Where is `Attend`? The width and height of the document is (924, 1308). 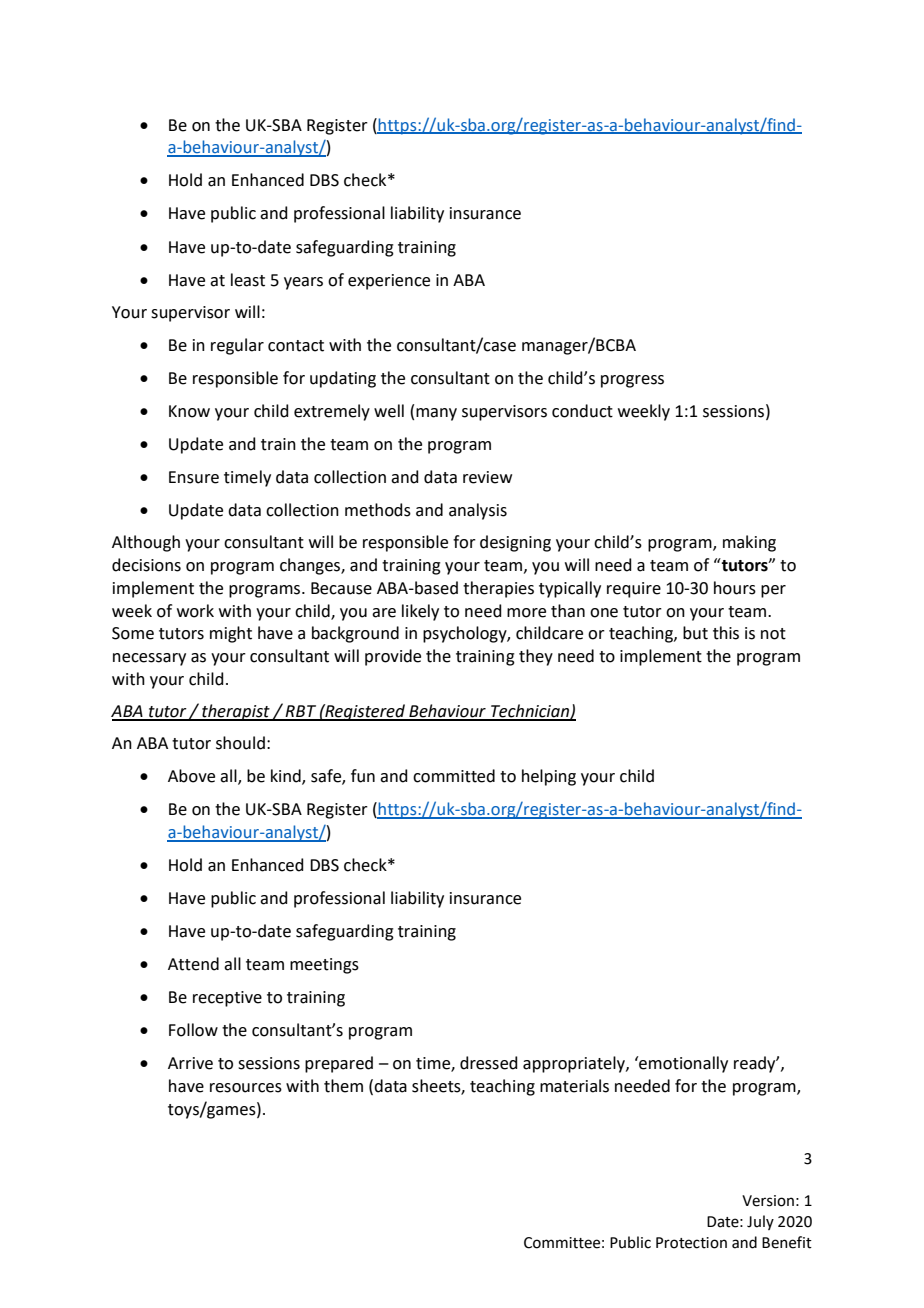
Attend is located at coordinates (193, 964).
